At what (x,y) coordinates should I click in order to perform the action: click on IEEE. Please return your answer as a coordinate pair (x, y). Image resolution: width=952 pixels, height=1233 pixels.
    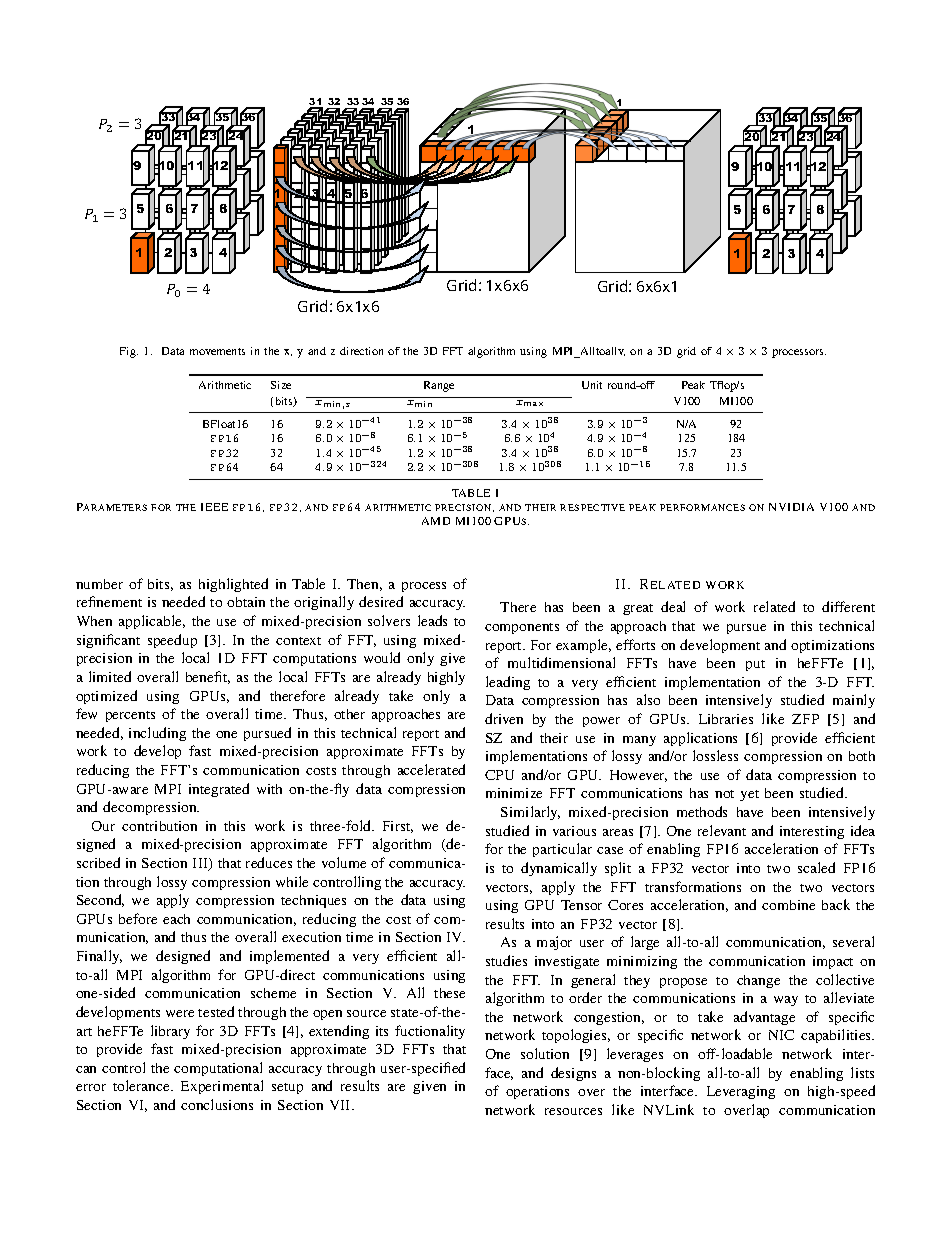
    Looking at the image, I should click on (214, 507).
